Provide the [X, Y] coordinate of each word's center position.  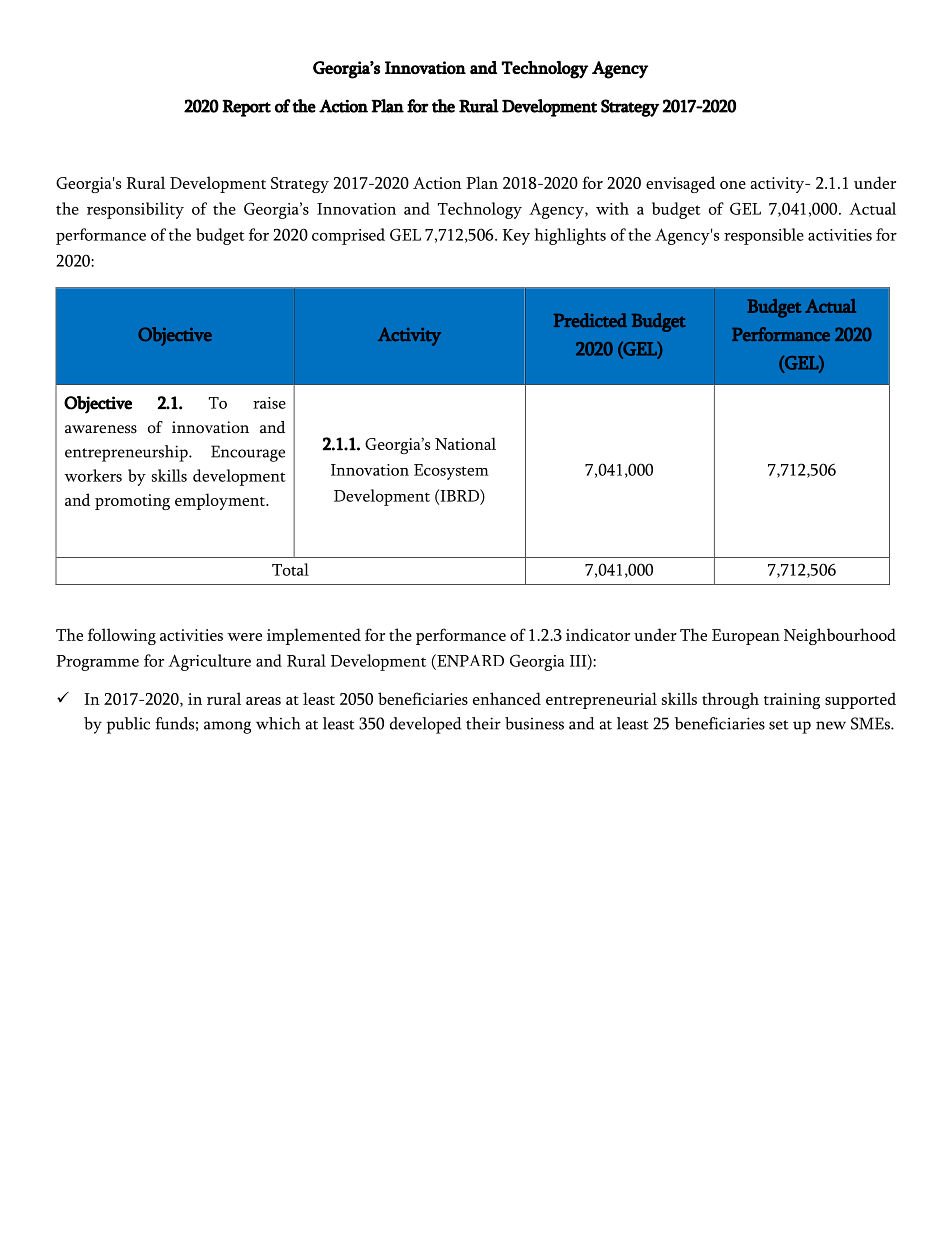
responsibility [135, 210]
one [733, 185]
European [746, 637]
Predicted [590, 320]
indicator [598, 634]
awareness [101, 429]
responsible [764, 236]
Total [290, 569]
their [483, 723]
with [612, 208]
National [465, 443]
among [227, 727]
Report [246, 108]
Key [516, 237]
